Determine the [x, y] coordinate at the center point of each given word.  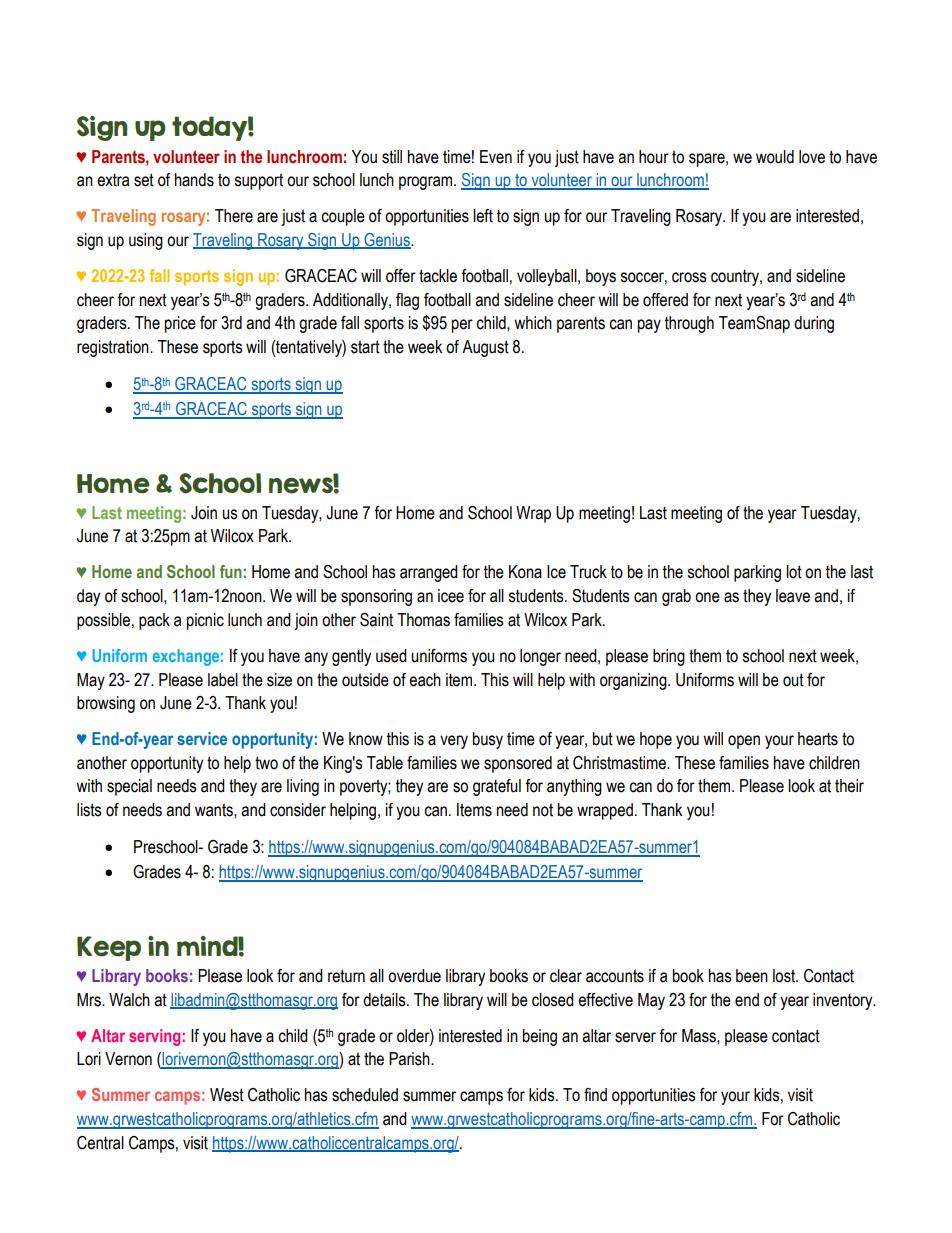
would [775, 157]
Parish [410, 1059]
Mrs [90, 1000]
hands [194, 180]
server [635, 1037]
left [483, 216]
